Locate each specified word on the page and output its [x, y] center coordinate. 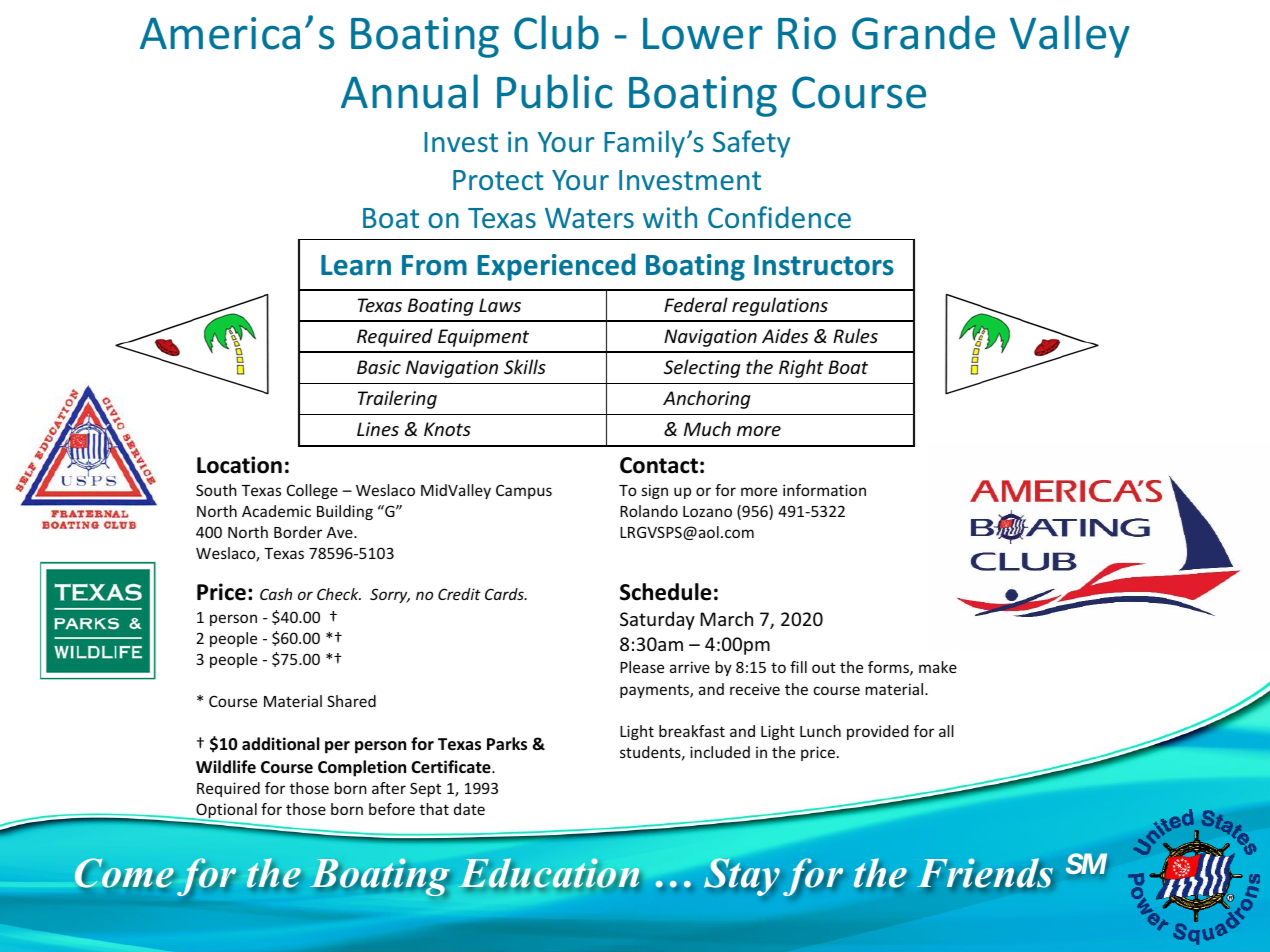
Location [239, 465]
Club [556, 32]
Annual [409, 91]
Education [549, 873]
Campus [524, 492]
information [824, 490]
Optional [225, 812]
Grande [923, 32]
